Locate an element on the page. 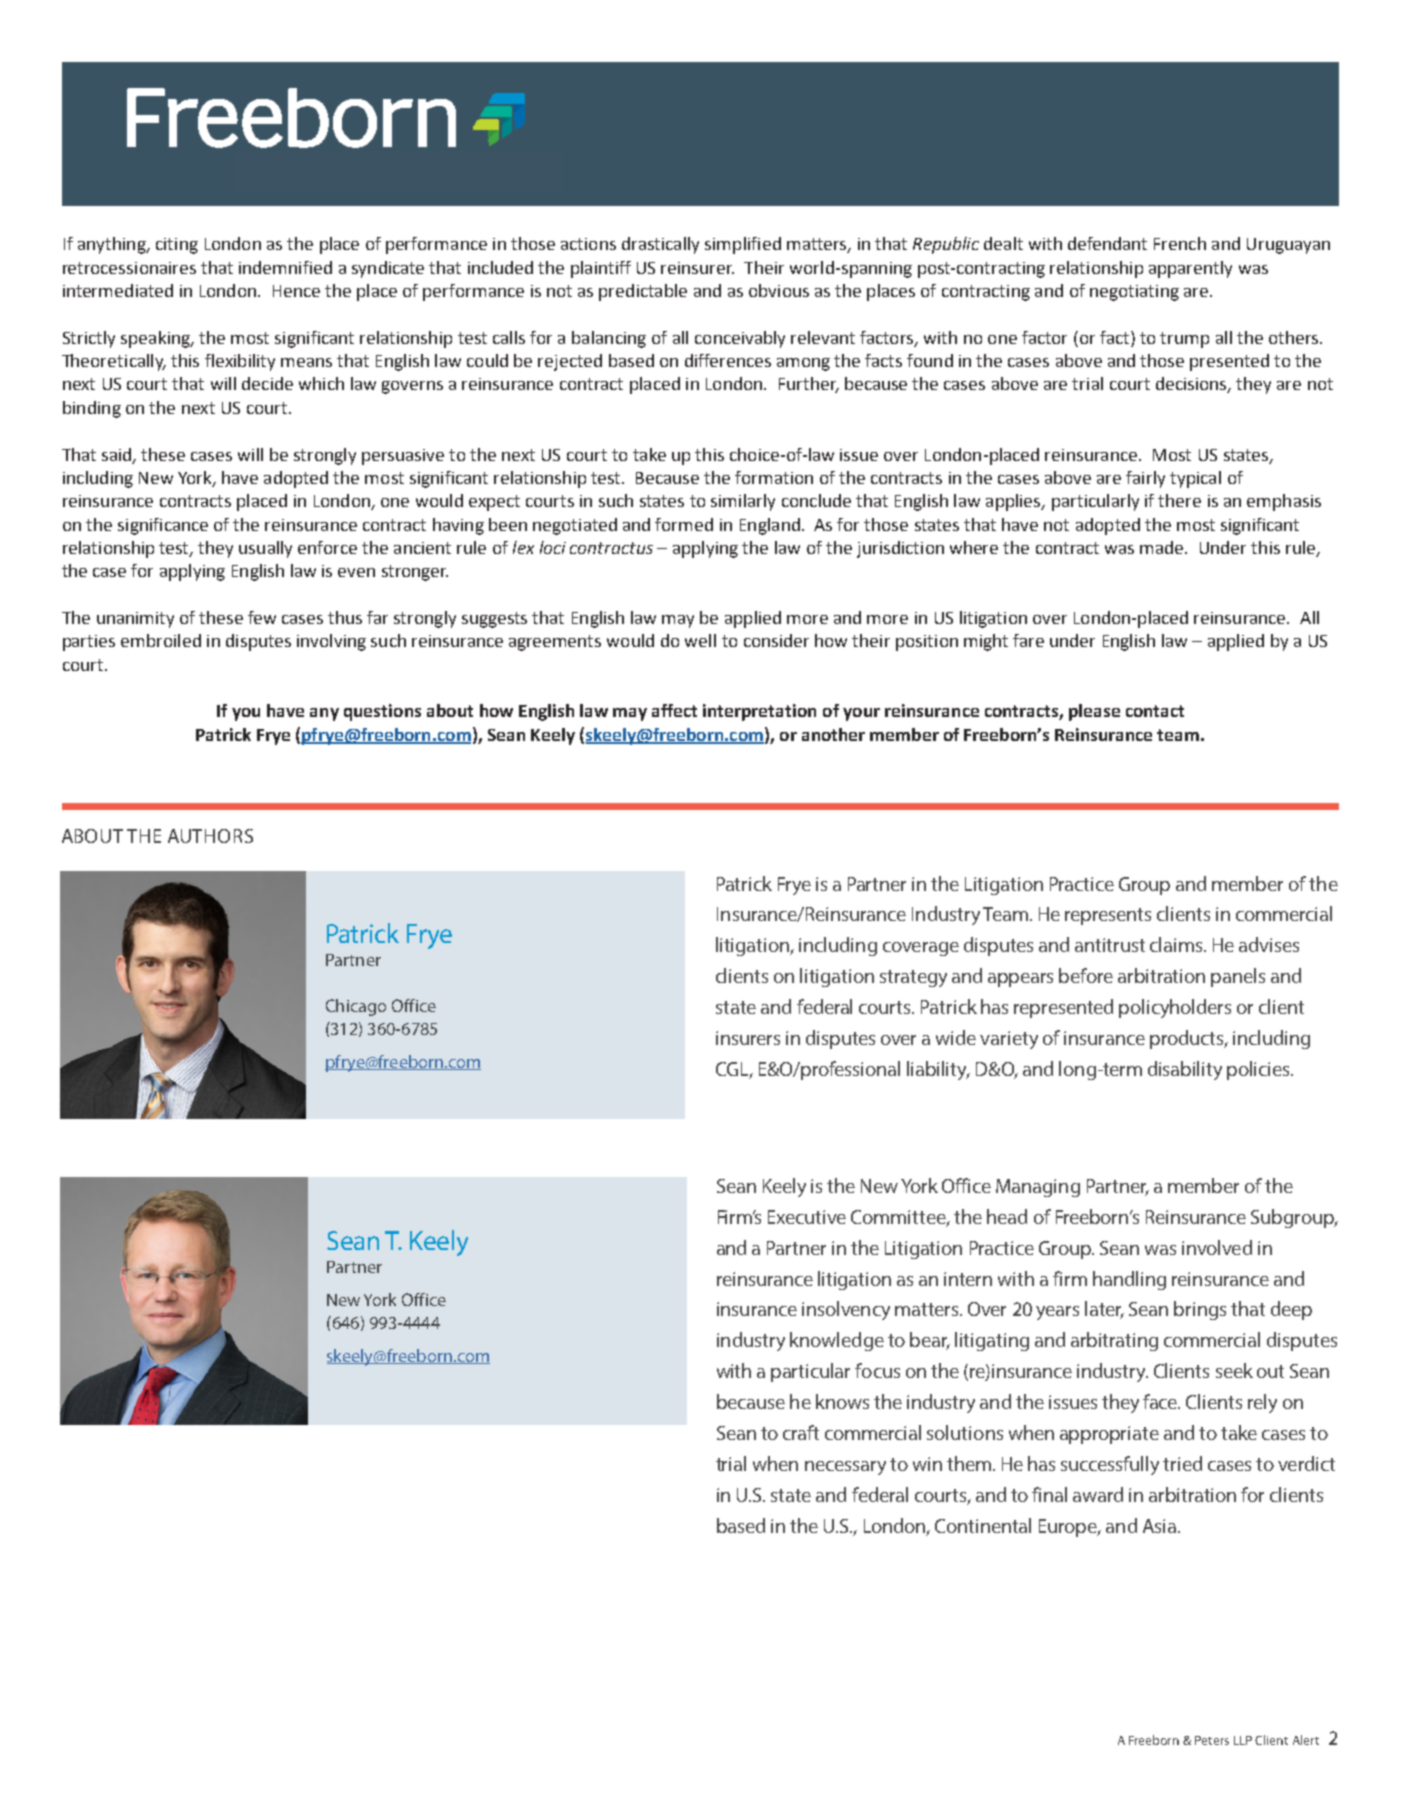 The image size is (1401, 1813). insurers is located at coordinates (748, 1038).
